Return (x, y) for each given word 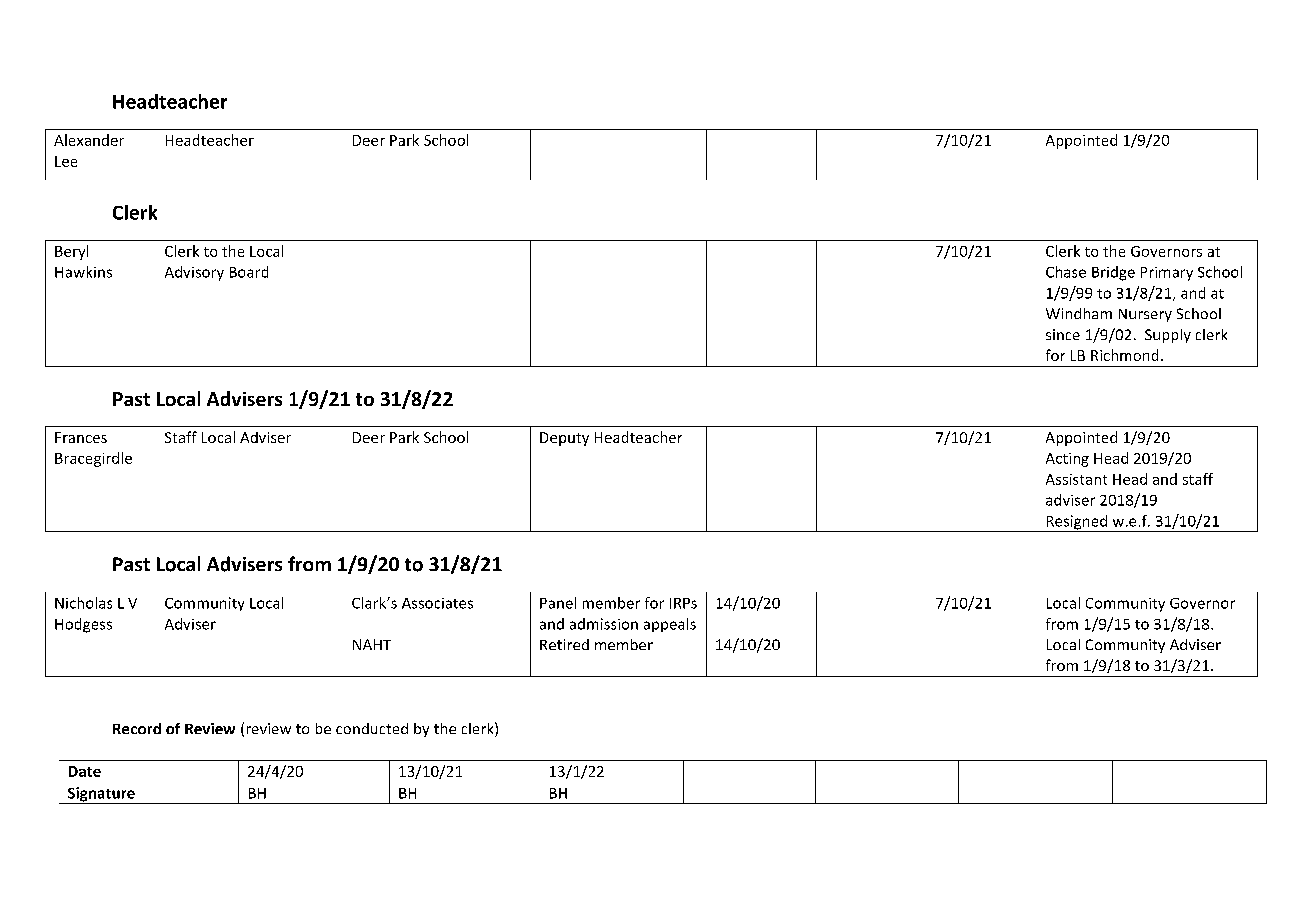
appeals (670, 625)
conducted (372, 728)
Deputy (564, 439)
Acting (1067, 460)
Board (249, 272)
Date (85, 771)
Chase (1066, 272)
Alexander (89, 140)
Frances (81, 437)
